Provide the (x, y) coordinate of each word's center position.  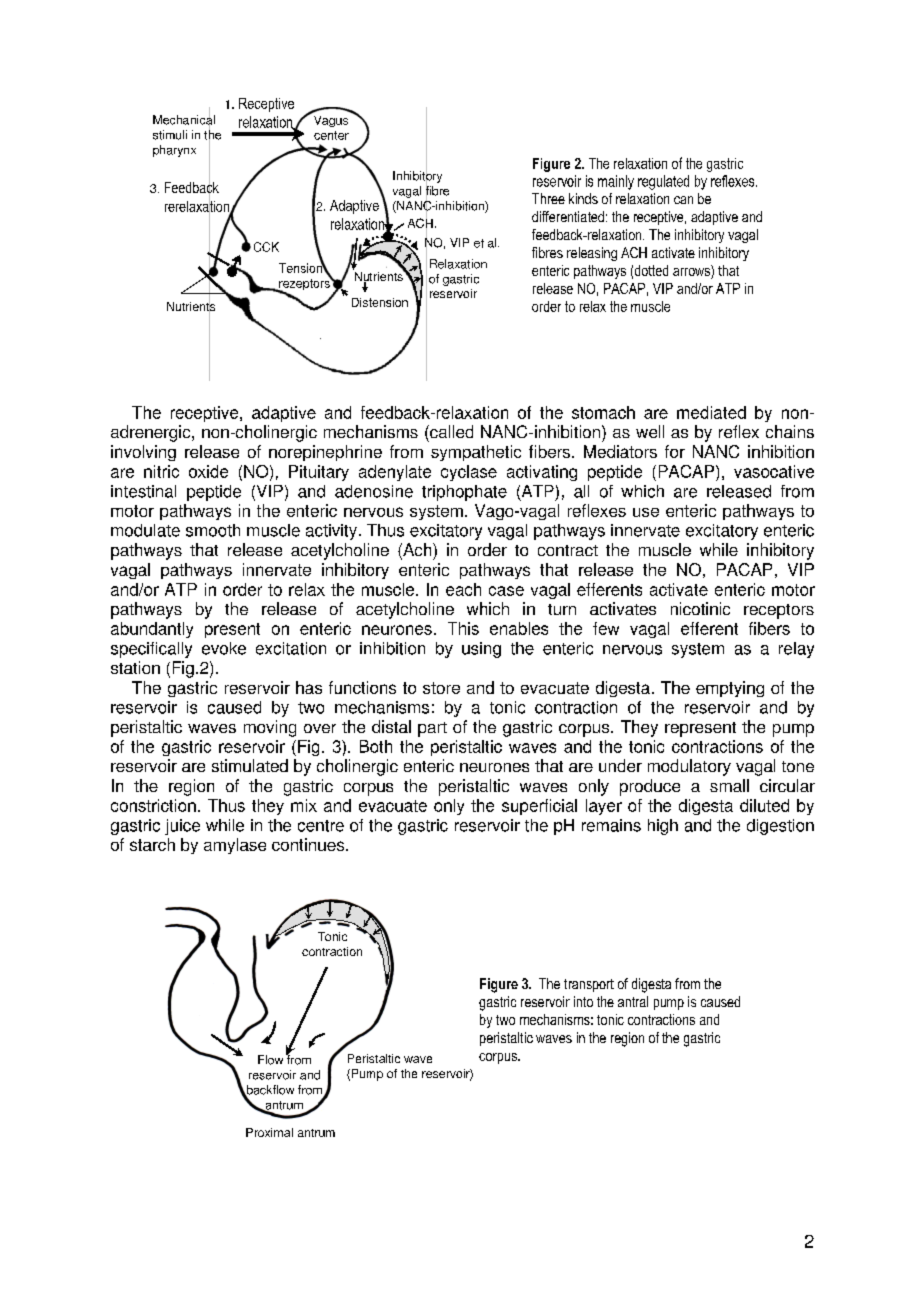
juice (182, 827)
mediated (711, 412)
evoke (224, 648)
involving (143, 453)
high (663, 827)
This (463, 628)
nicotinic (700, 608)
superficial (539, 807)
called (450, 431)
